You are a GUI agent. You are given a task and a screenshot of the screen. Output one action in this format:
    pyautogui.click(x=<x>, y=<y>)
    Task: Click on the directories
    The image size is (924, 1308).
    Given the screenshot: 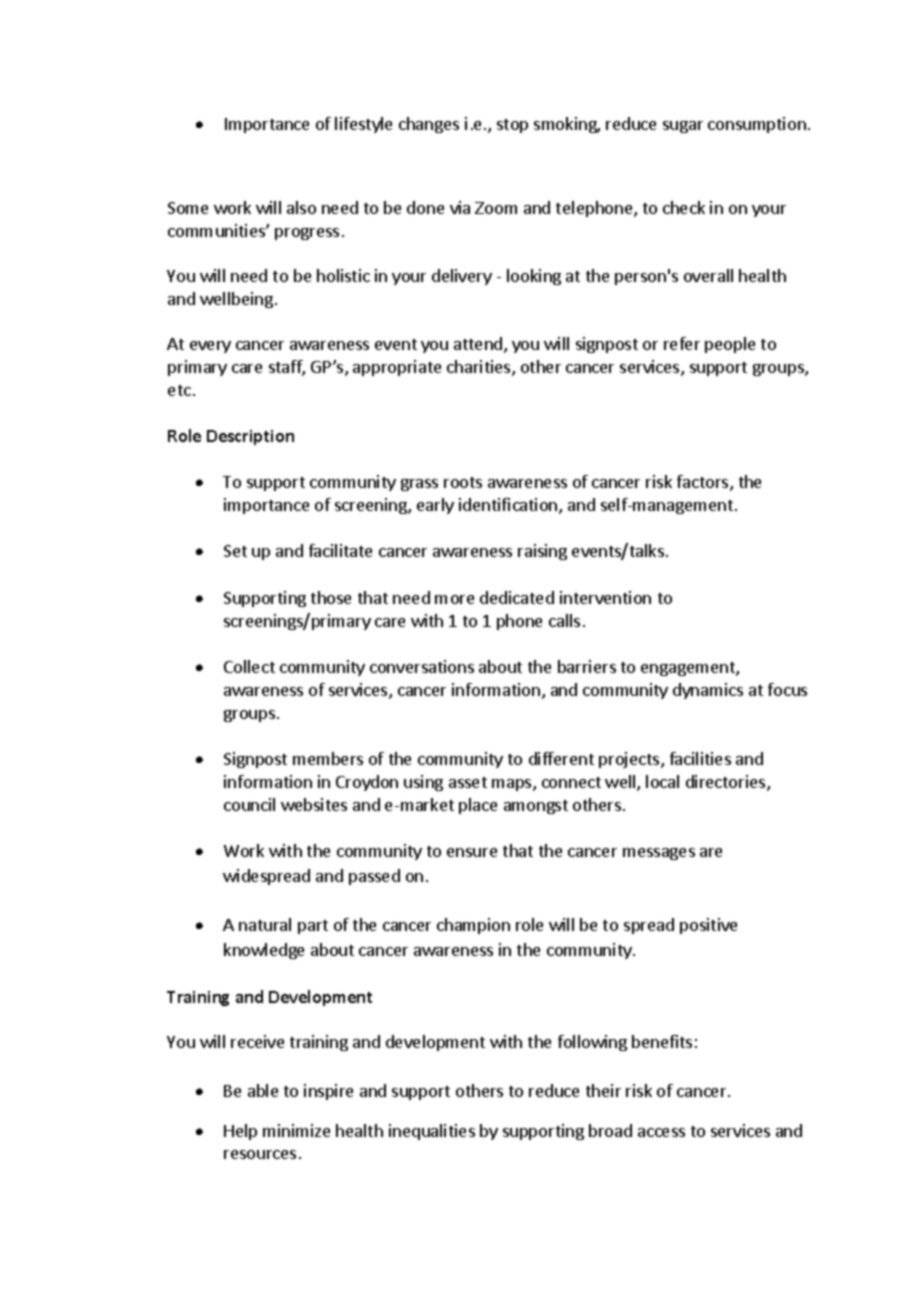 What is the action you would take?
    pyautogui.click(x=727, y=783)
